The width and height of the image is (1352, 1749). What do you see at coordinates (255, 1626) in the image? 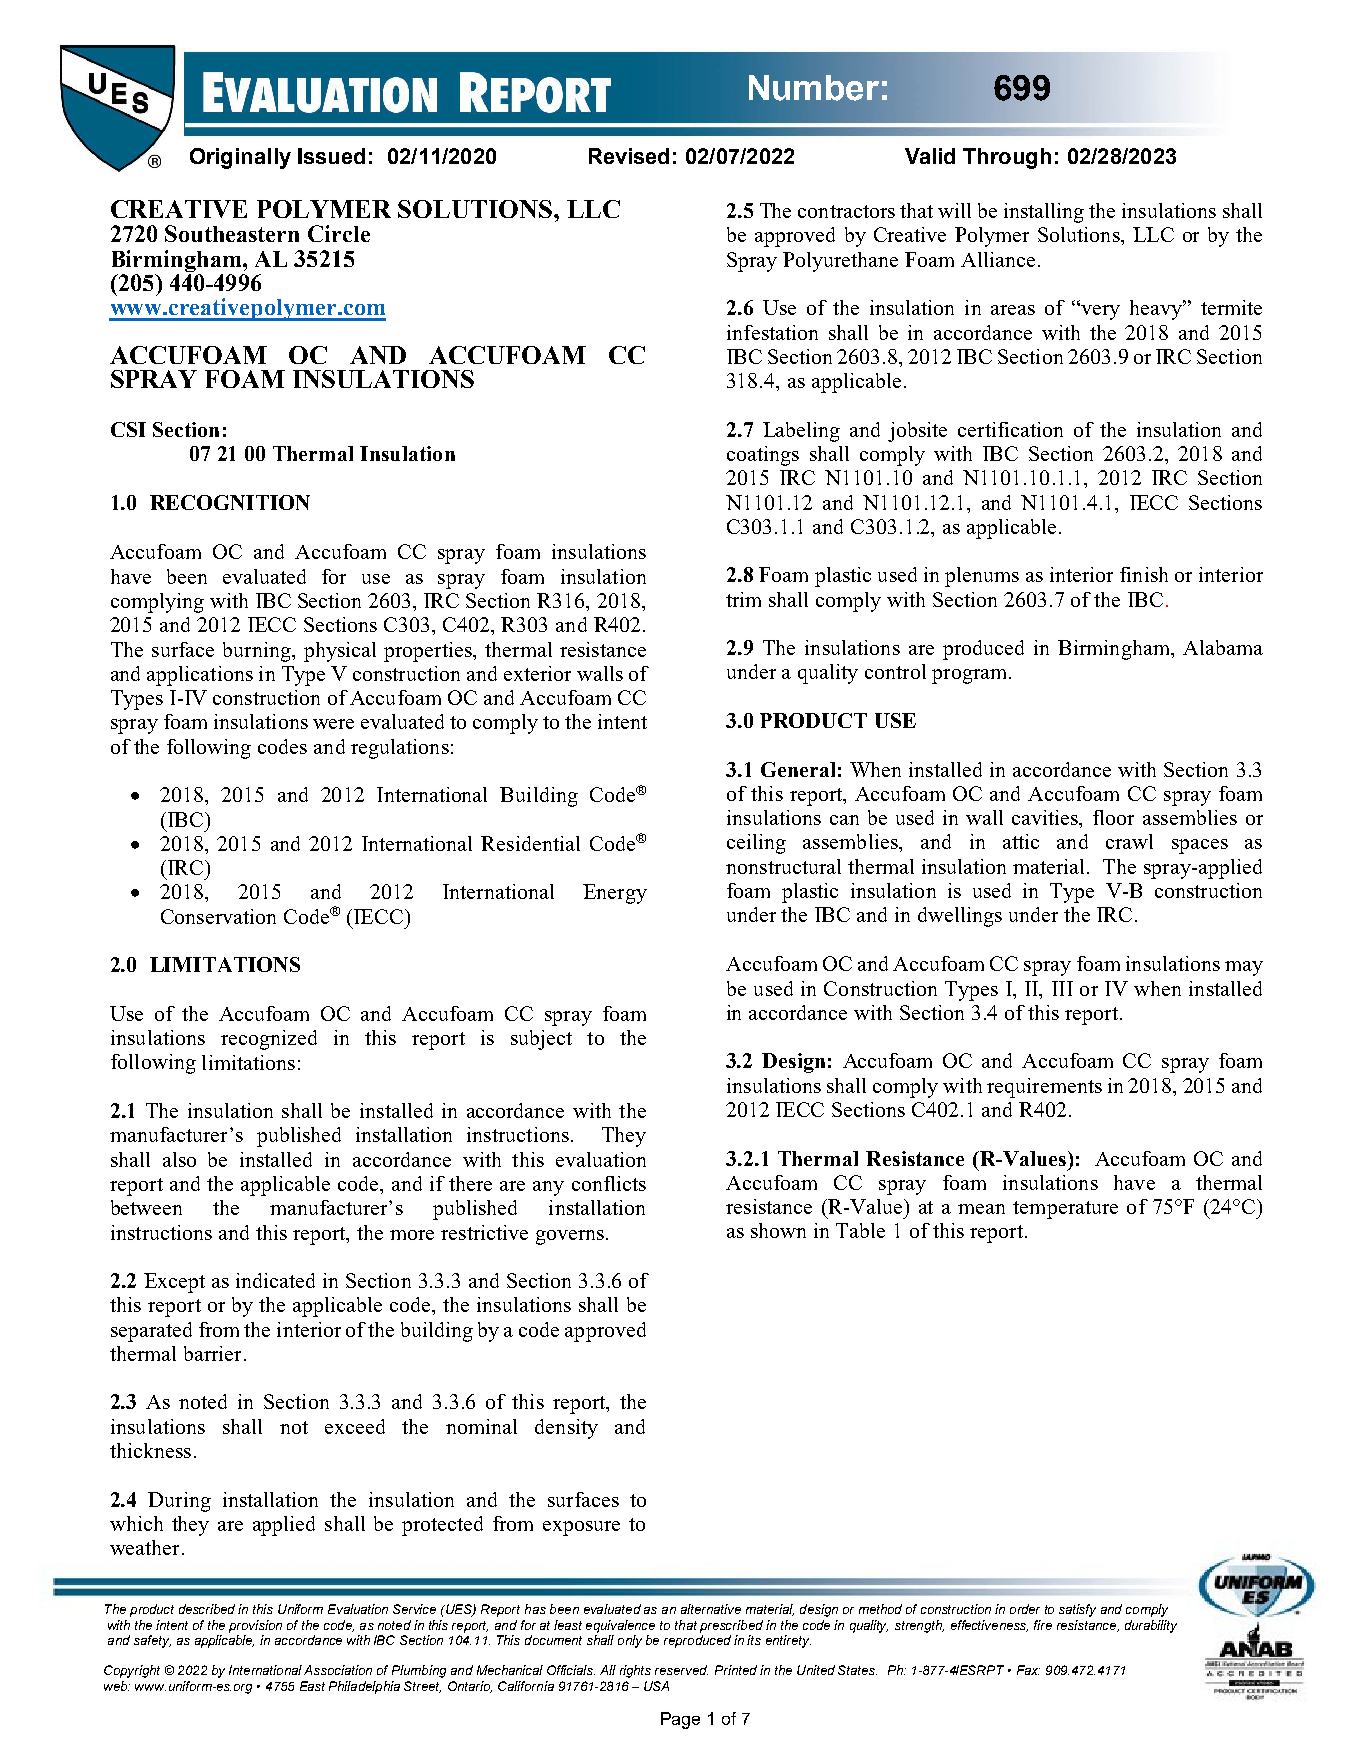
I see `provision` at bounding box center [255, 1626].
